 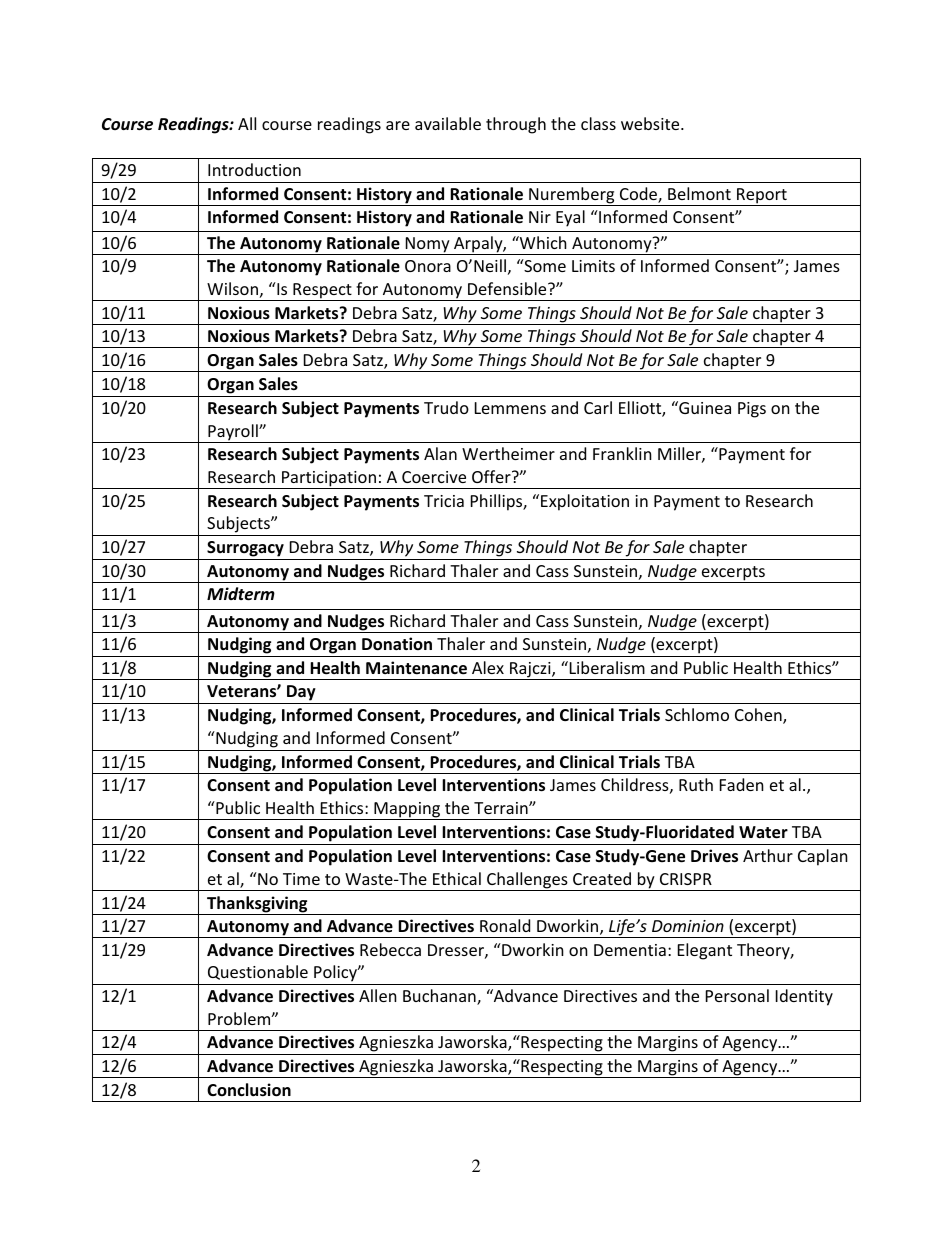 What do you see at coordinates (759, 716) in the screenshot?
I see `Cohen` at bounding box center [759, 716].
